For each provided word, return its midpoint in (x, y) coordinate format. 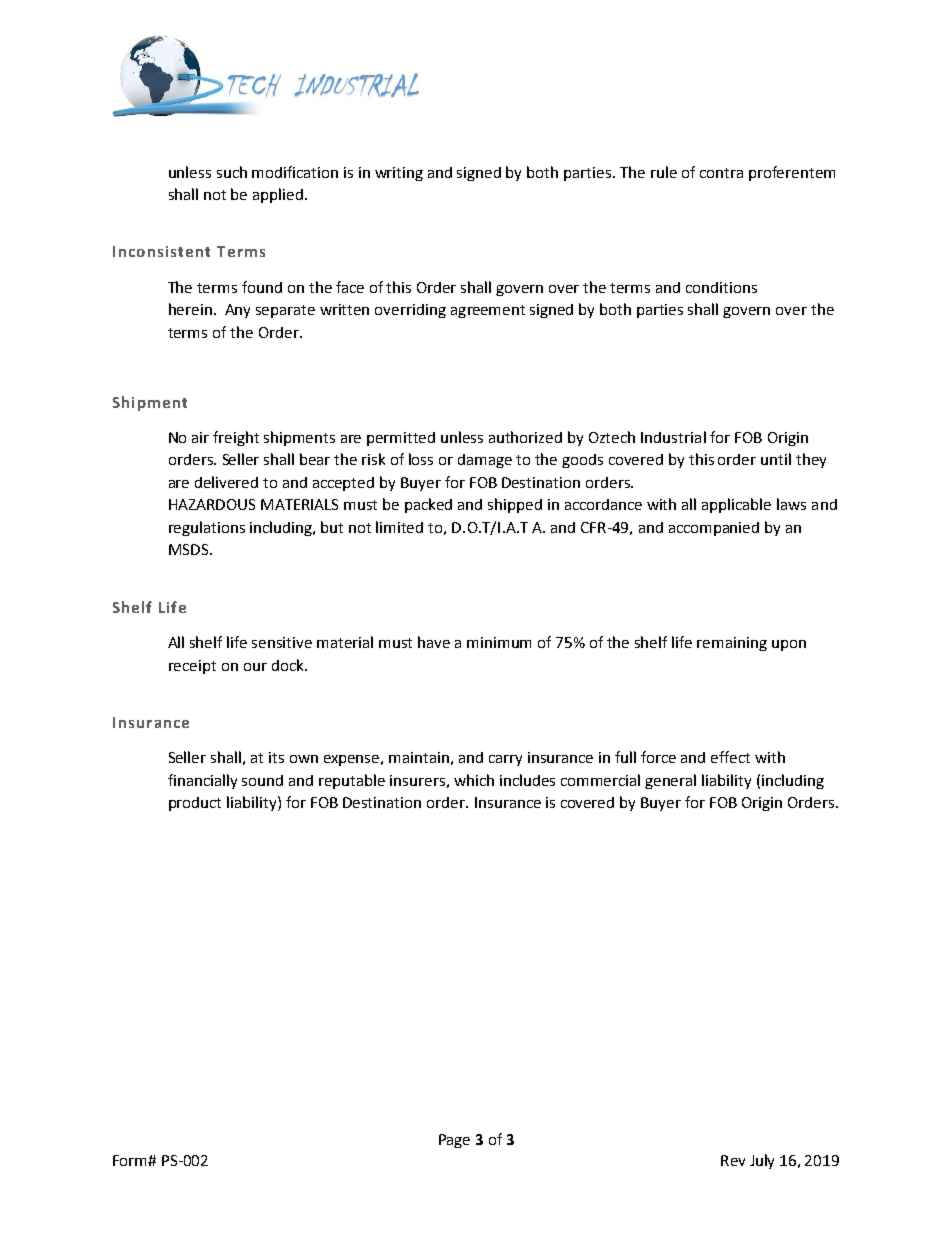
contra (721, 173)
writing (399, 174)
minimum (499, 642)
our (255, 667)
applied (278, 195)
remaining (732, 644)
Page (454, 1141)
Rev (733, 1160)
